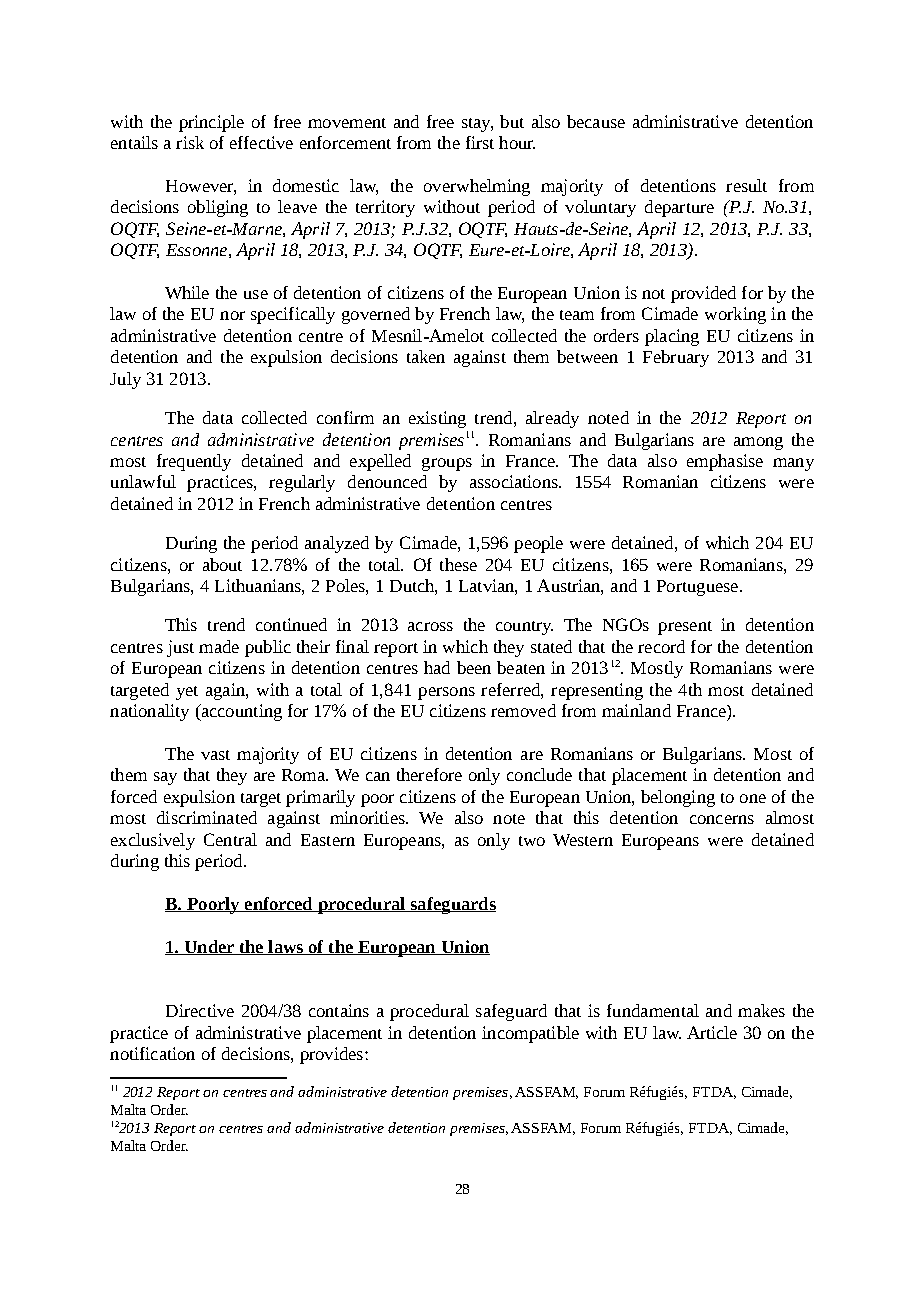  What do you see at coordinates (447, 464) in the document?
I see `groups` at bounding box center [447, 464].
